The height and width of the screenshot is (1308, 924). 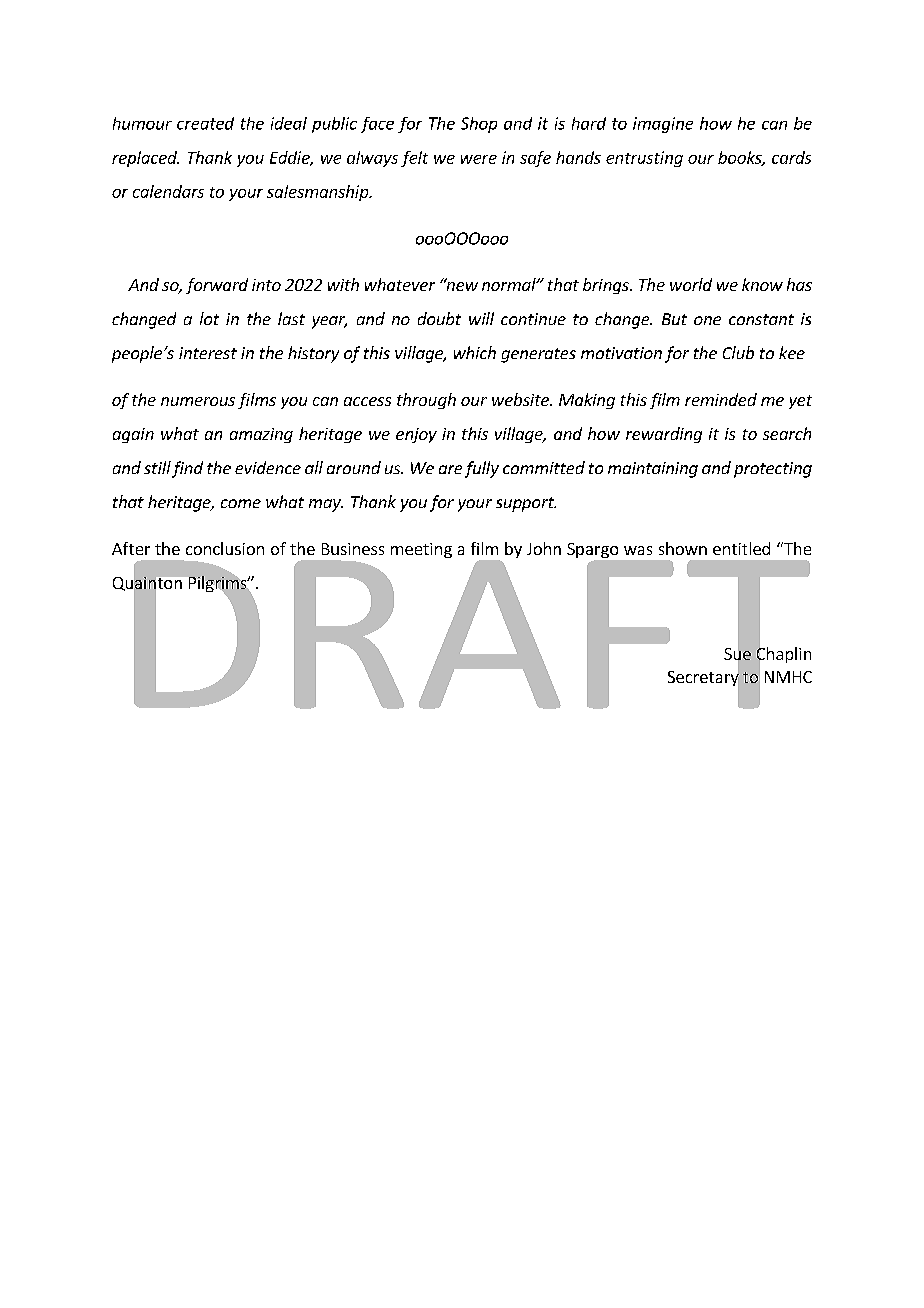 What do you see at coordinates (479, 125) in the screenshot?
I see `Shop` at bounding box center [479, 125].
